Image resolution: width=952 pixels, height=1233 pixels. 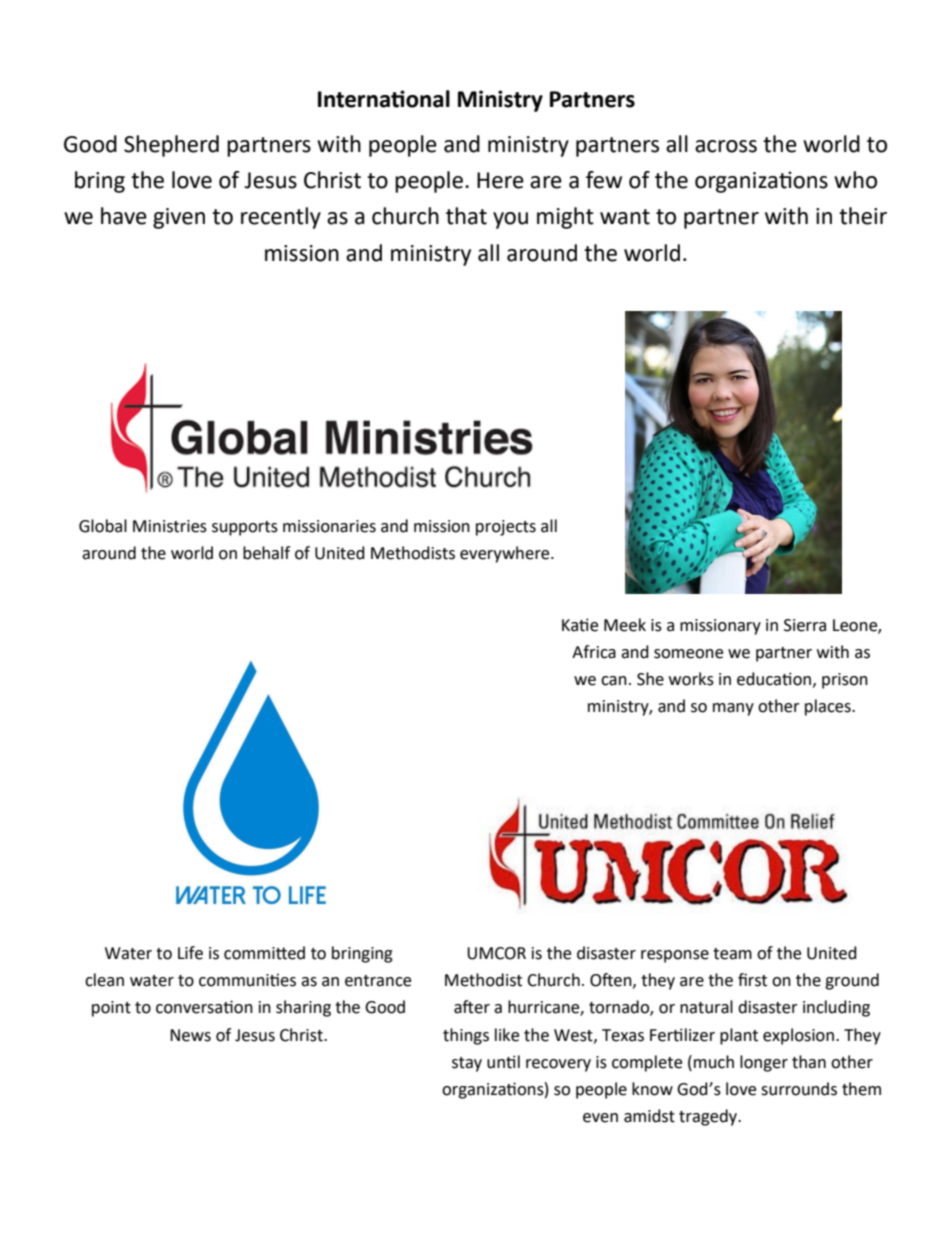 I want to click on across, so click(x=726, y=146).
